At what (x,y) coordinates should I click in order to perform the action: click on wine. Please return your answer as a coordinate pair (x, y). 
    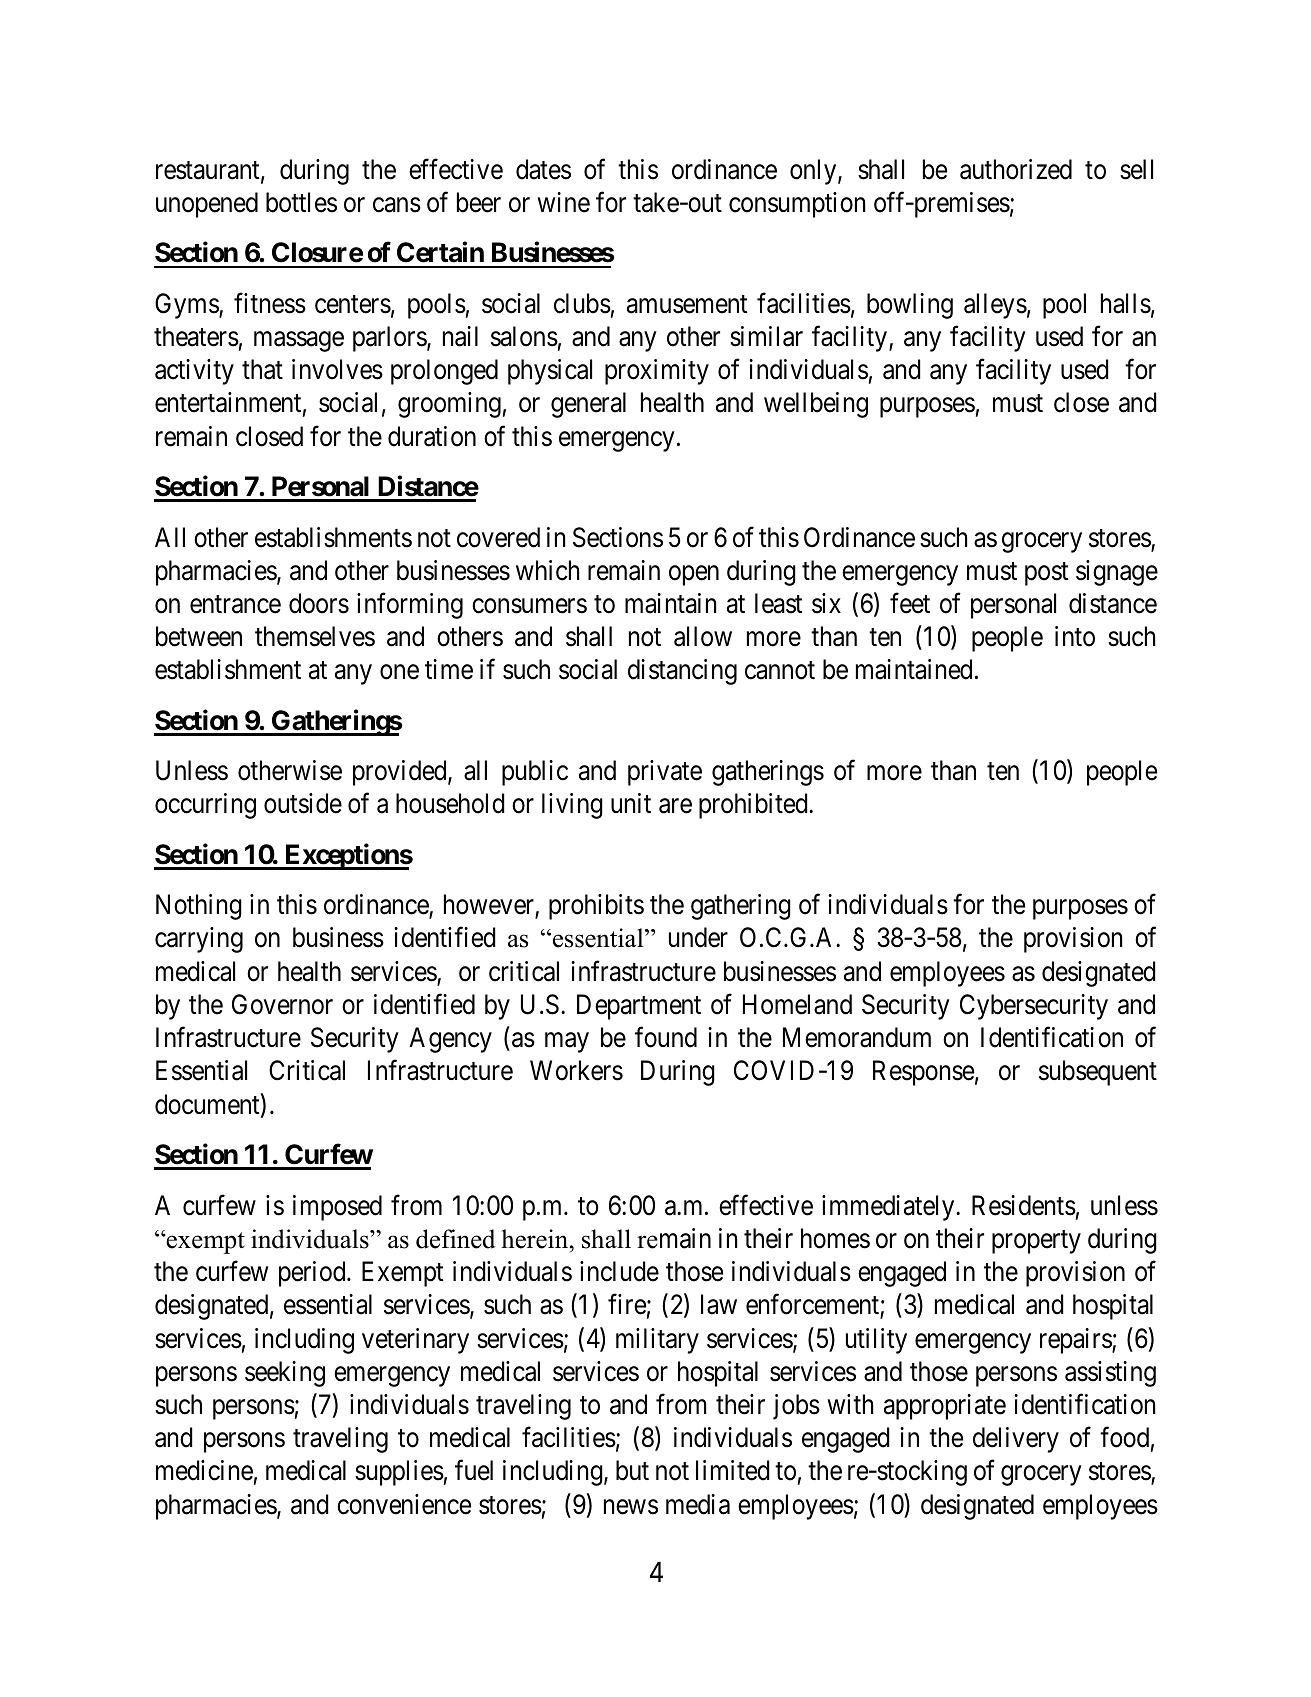
    Looking at the image, I should click on (563, 202).
